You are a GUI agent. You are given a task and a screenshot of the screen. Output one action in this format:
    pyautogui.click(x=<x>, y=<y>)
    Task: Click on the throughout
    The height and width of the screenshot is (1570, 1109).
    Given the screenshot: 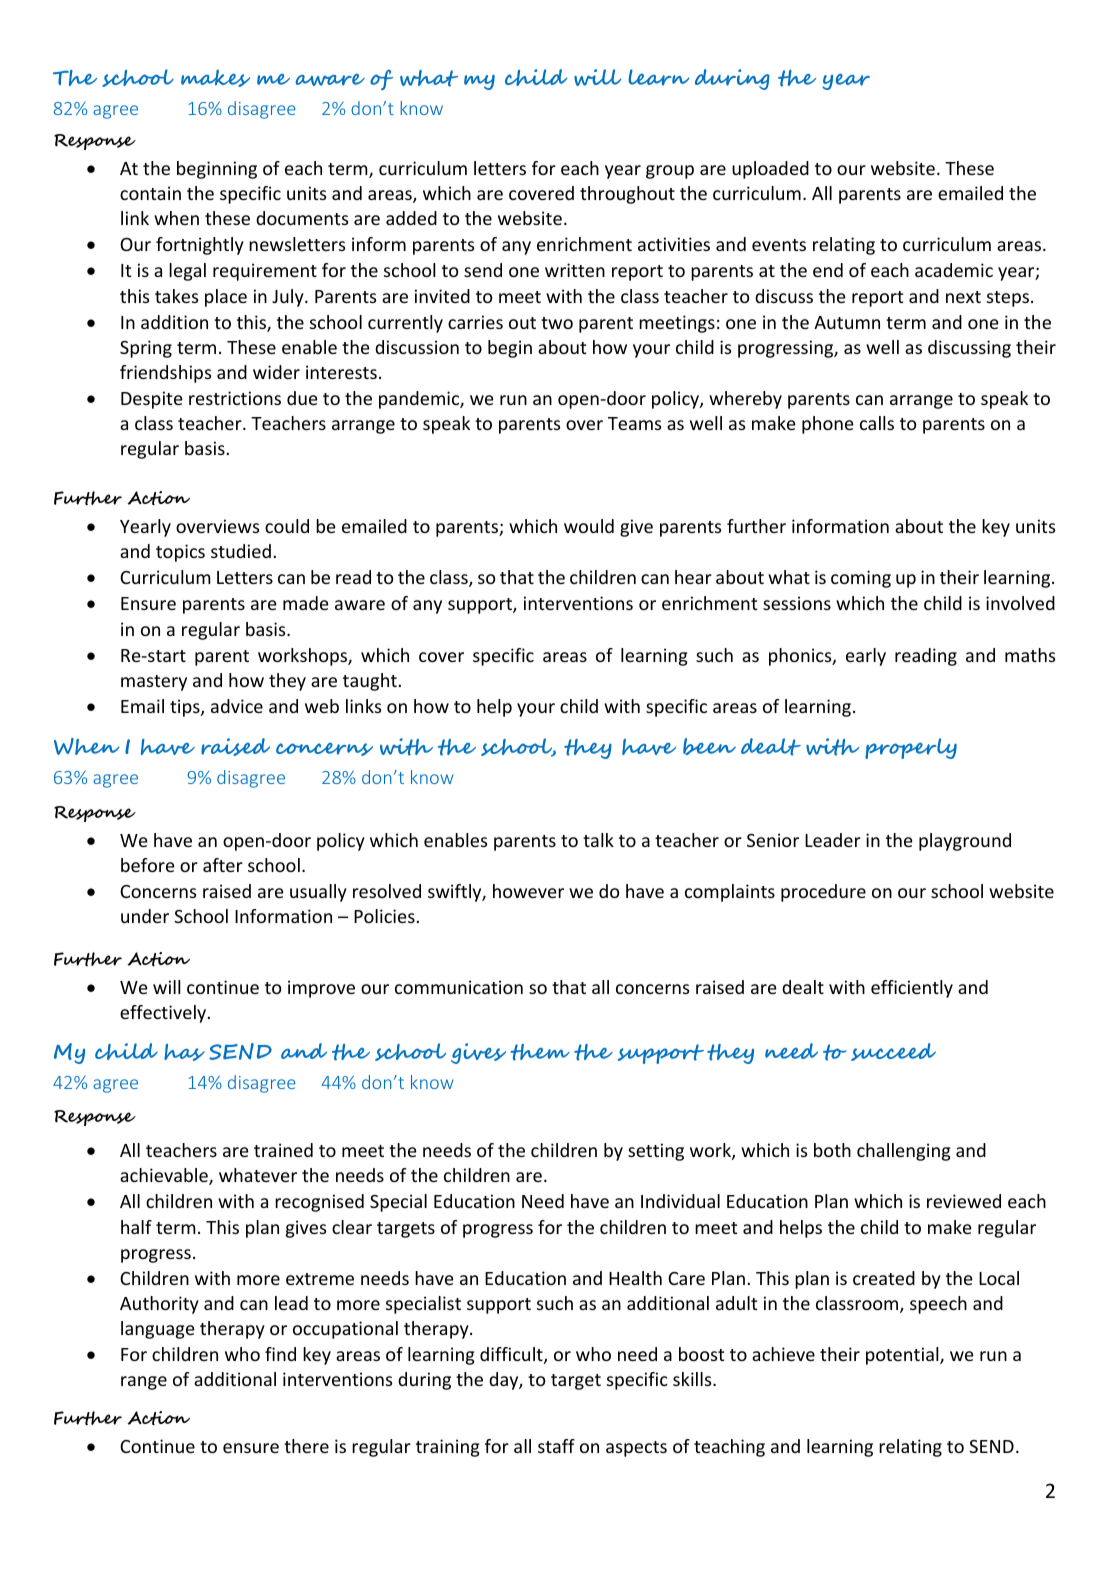 What is the action you would take?
    pyautogui.click(x=627, y=195)
